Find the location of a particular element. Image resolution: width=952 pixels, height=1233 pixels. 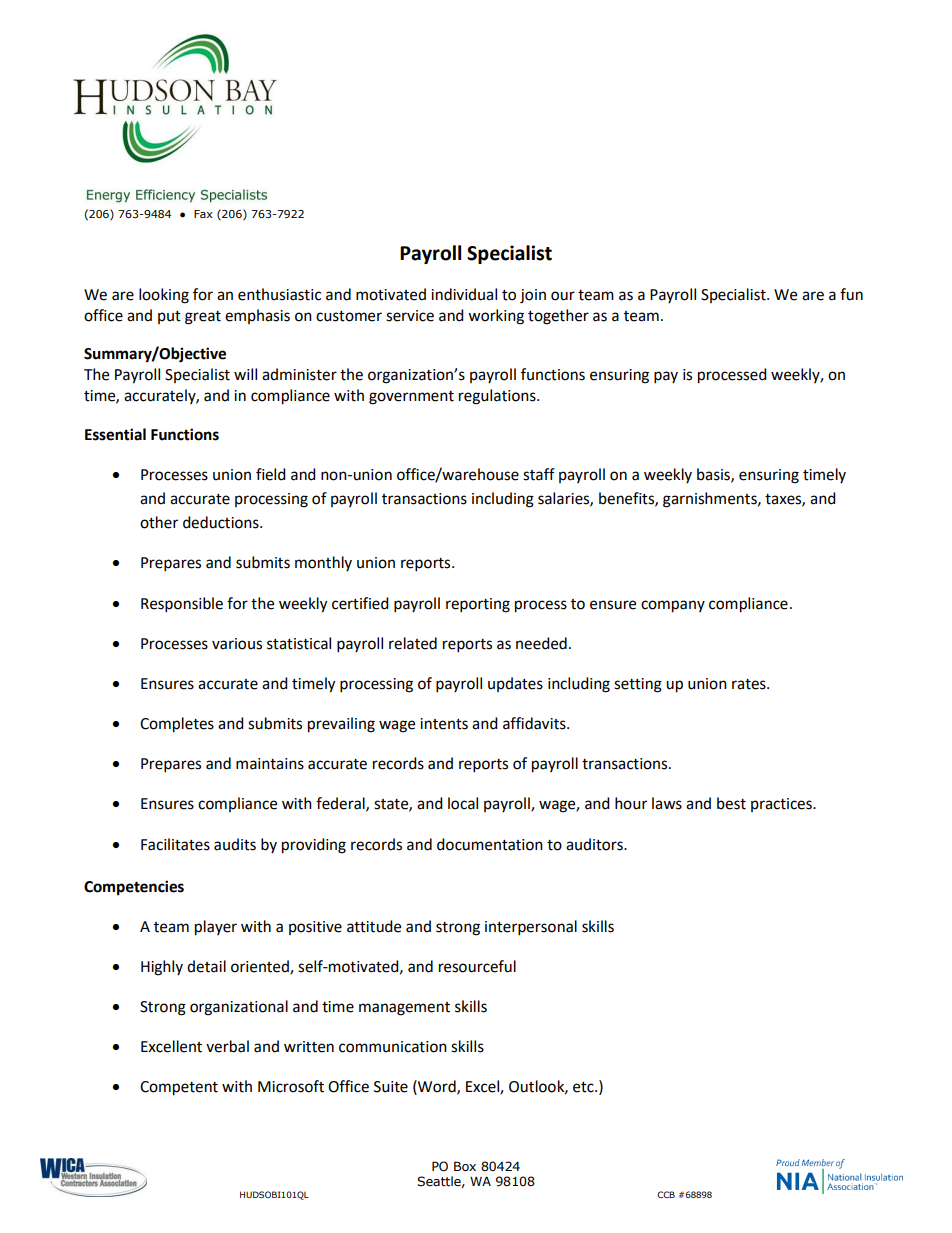

documentation is located at coordinates (490, 844).
